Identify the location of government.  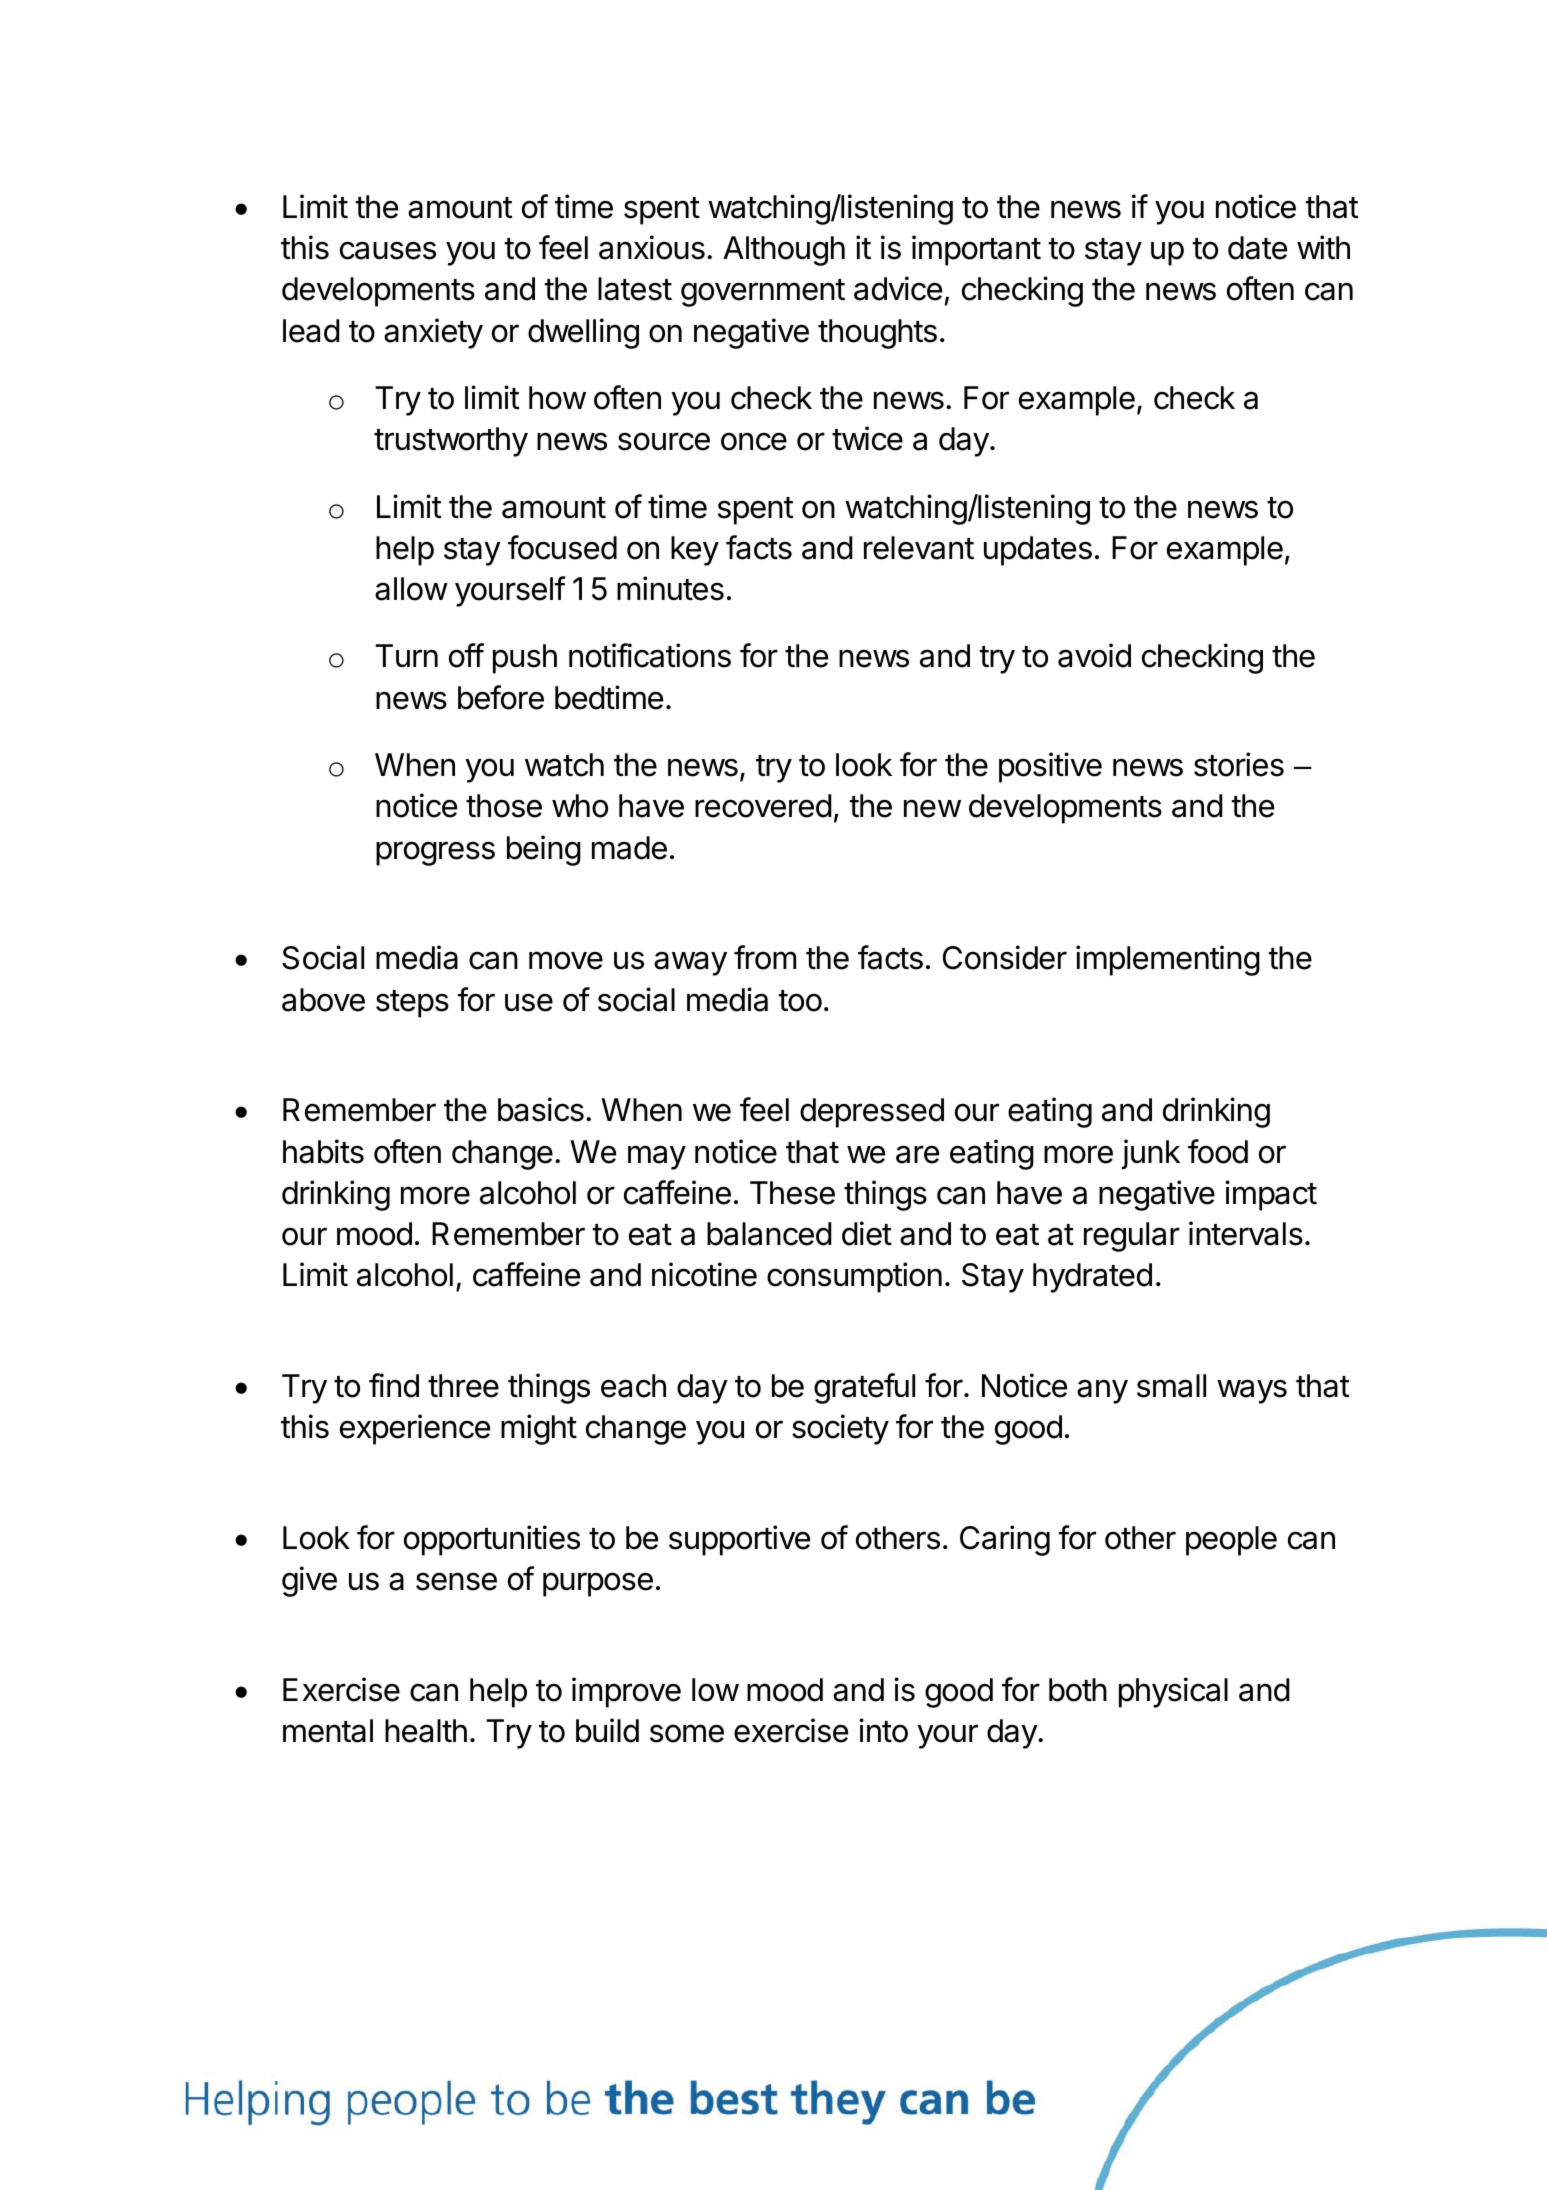
(763, 293).
